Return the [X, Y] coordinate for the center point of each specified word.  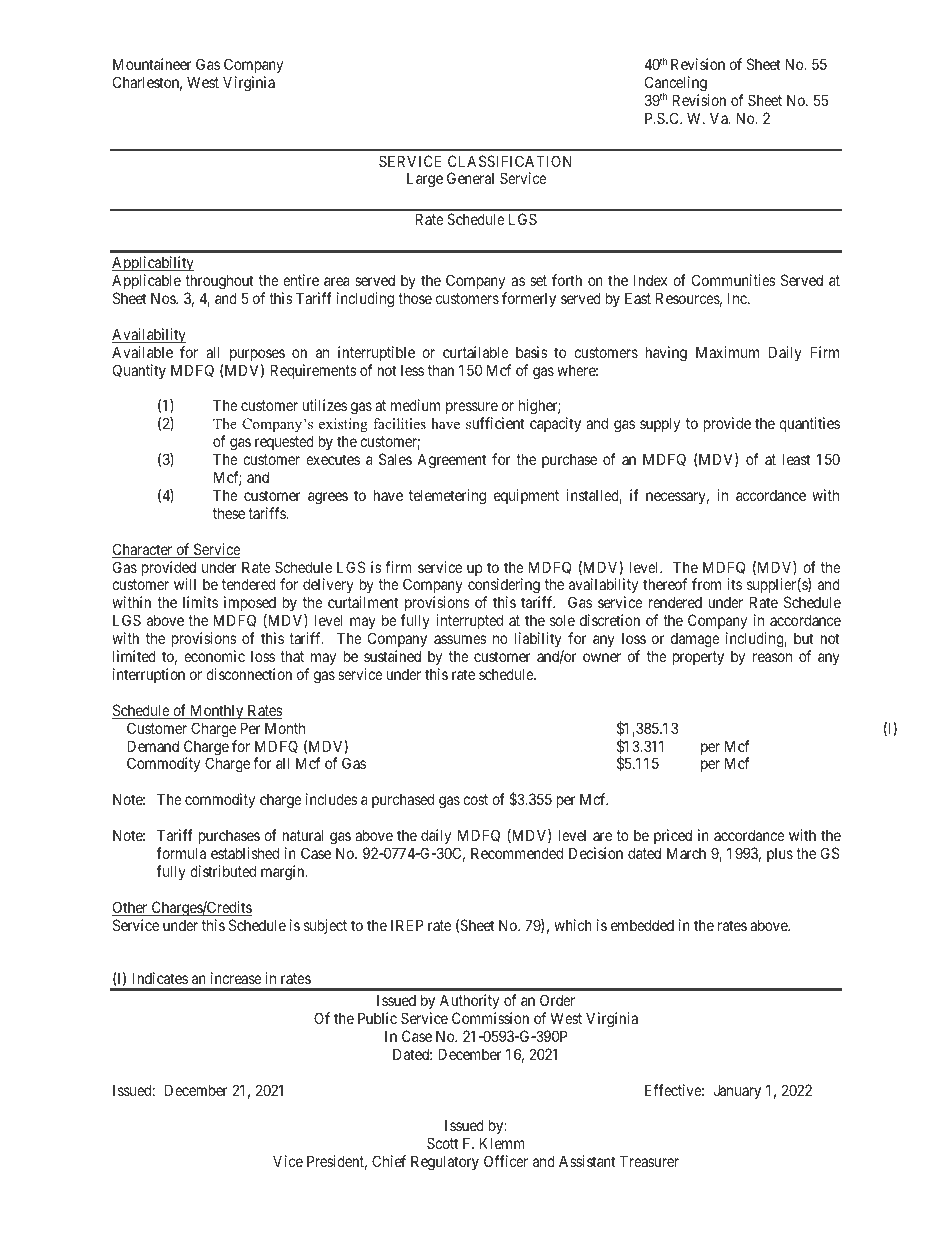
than [441, 370]
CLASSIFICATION [509, 161]
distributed [223, 871]
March [686, 853]
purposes [257, 355]
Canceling [676, 85]
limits [200, 602]
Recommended [517, 853]
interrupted [469, 621]
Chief [389, 1161]
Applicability [153, 265]
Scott [442, 1143]
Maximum [727, 352]
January [737, 1091]
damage [695, 640]
